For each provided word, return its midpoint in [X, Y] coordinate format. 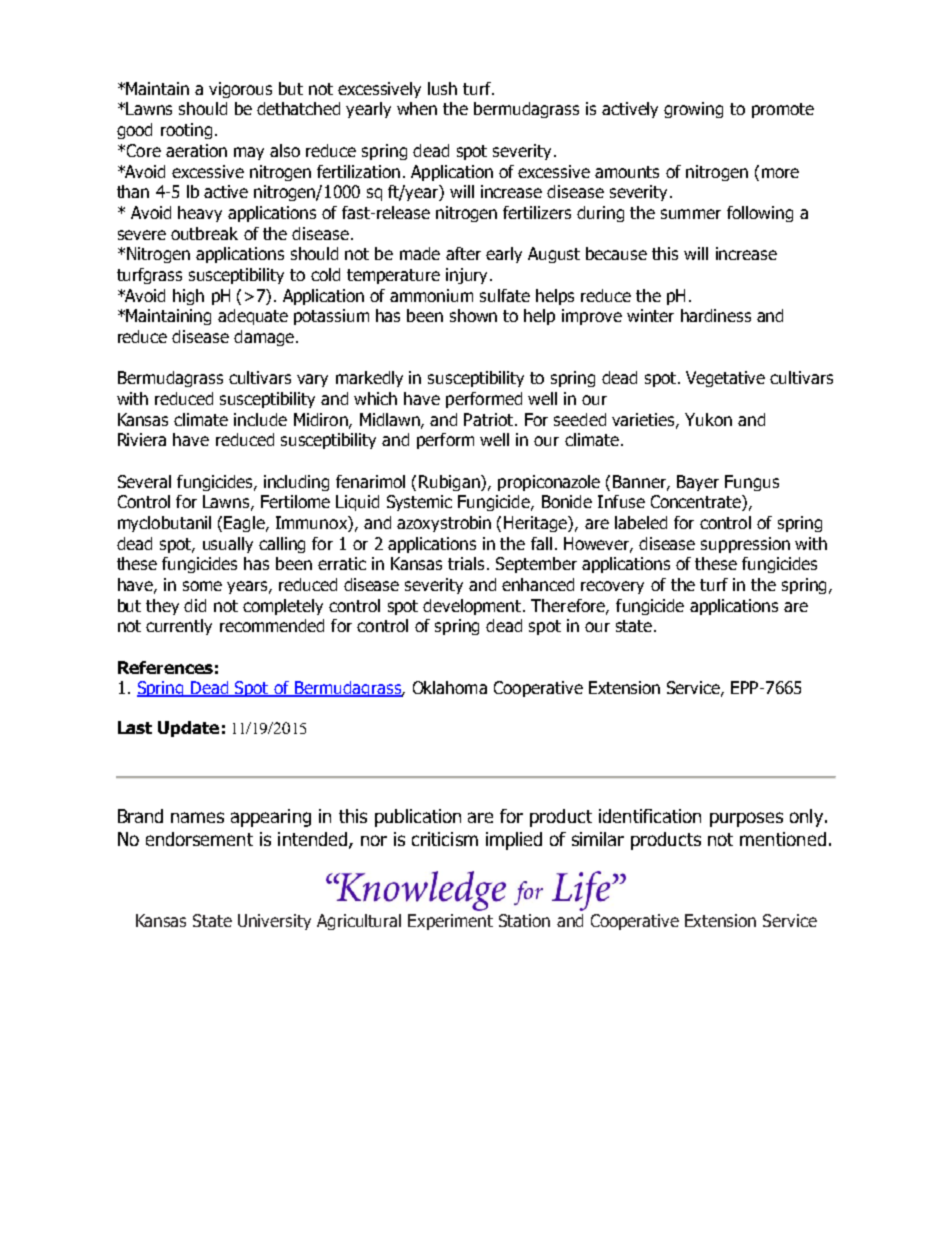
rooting [186, 131]
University [274, 922]
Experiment [450, 922]
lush [442, 88]
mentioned [783, 839]
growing [693, 110]
